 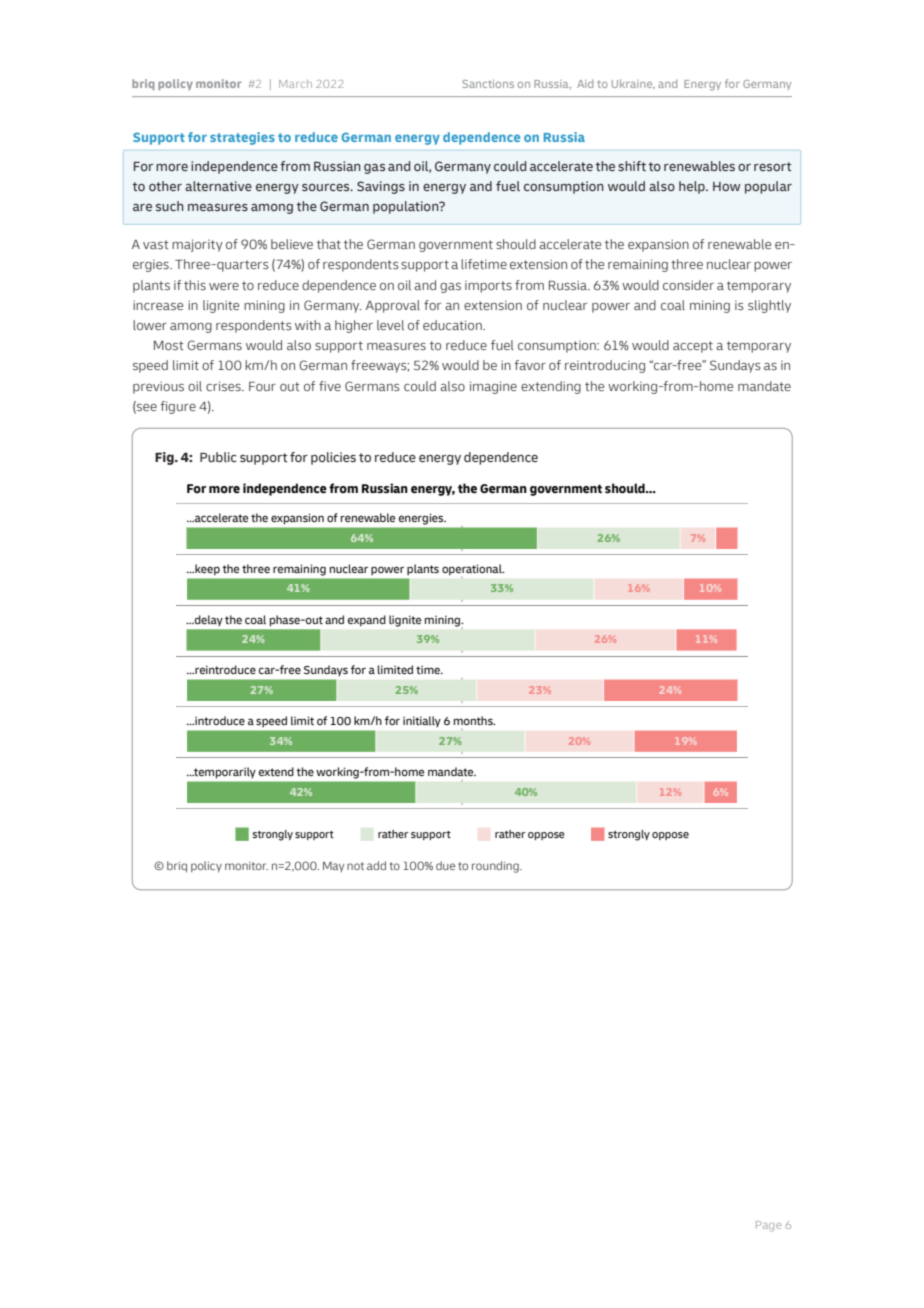 I want to click on May, so click(x=334, y=867).
